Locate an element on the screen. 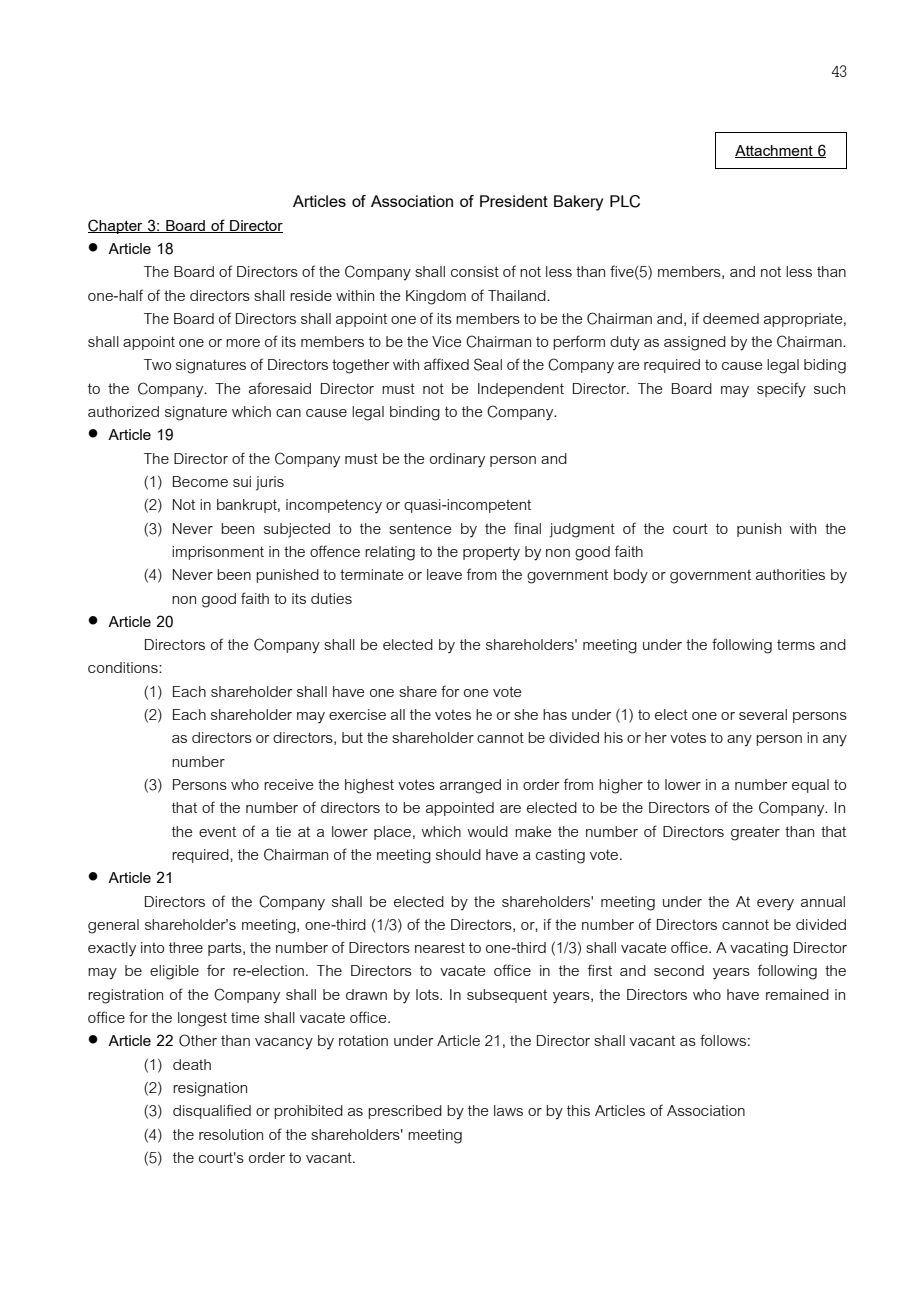 This screenshot has width=924, height=1308. conditions is located at coordinates (124, 667).
